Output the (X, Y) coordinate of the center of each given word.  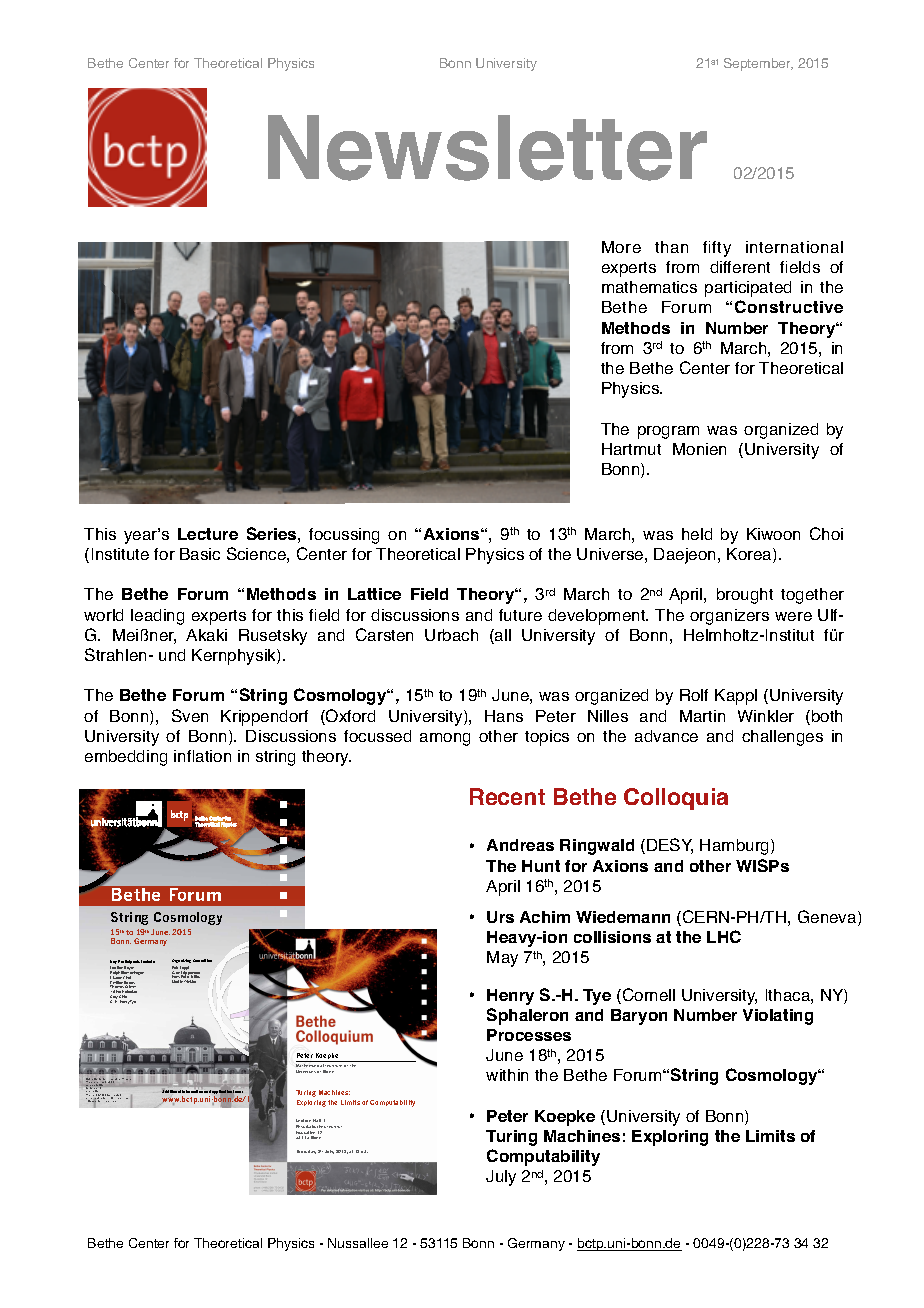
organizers (729, 617)
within (507, 1075)
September (758, 64)
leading (157, 617)
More (621, 247)
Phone (91, 1096)
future (520, 615)
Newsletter (487, 148)
